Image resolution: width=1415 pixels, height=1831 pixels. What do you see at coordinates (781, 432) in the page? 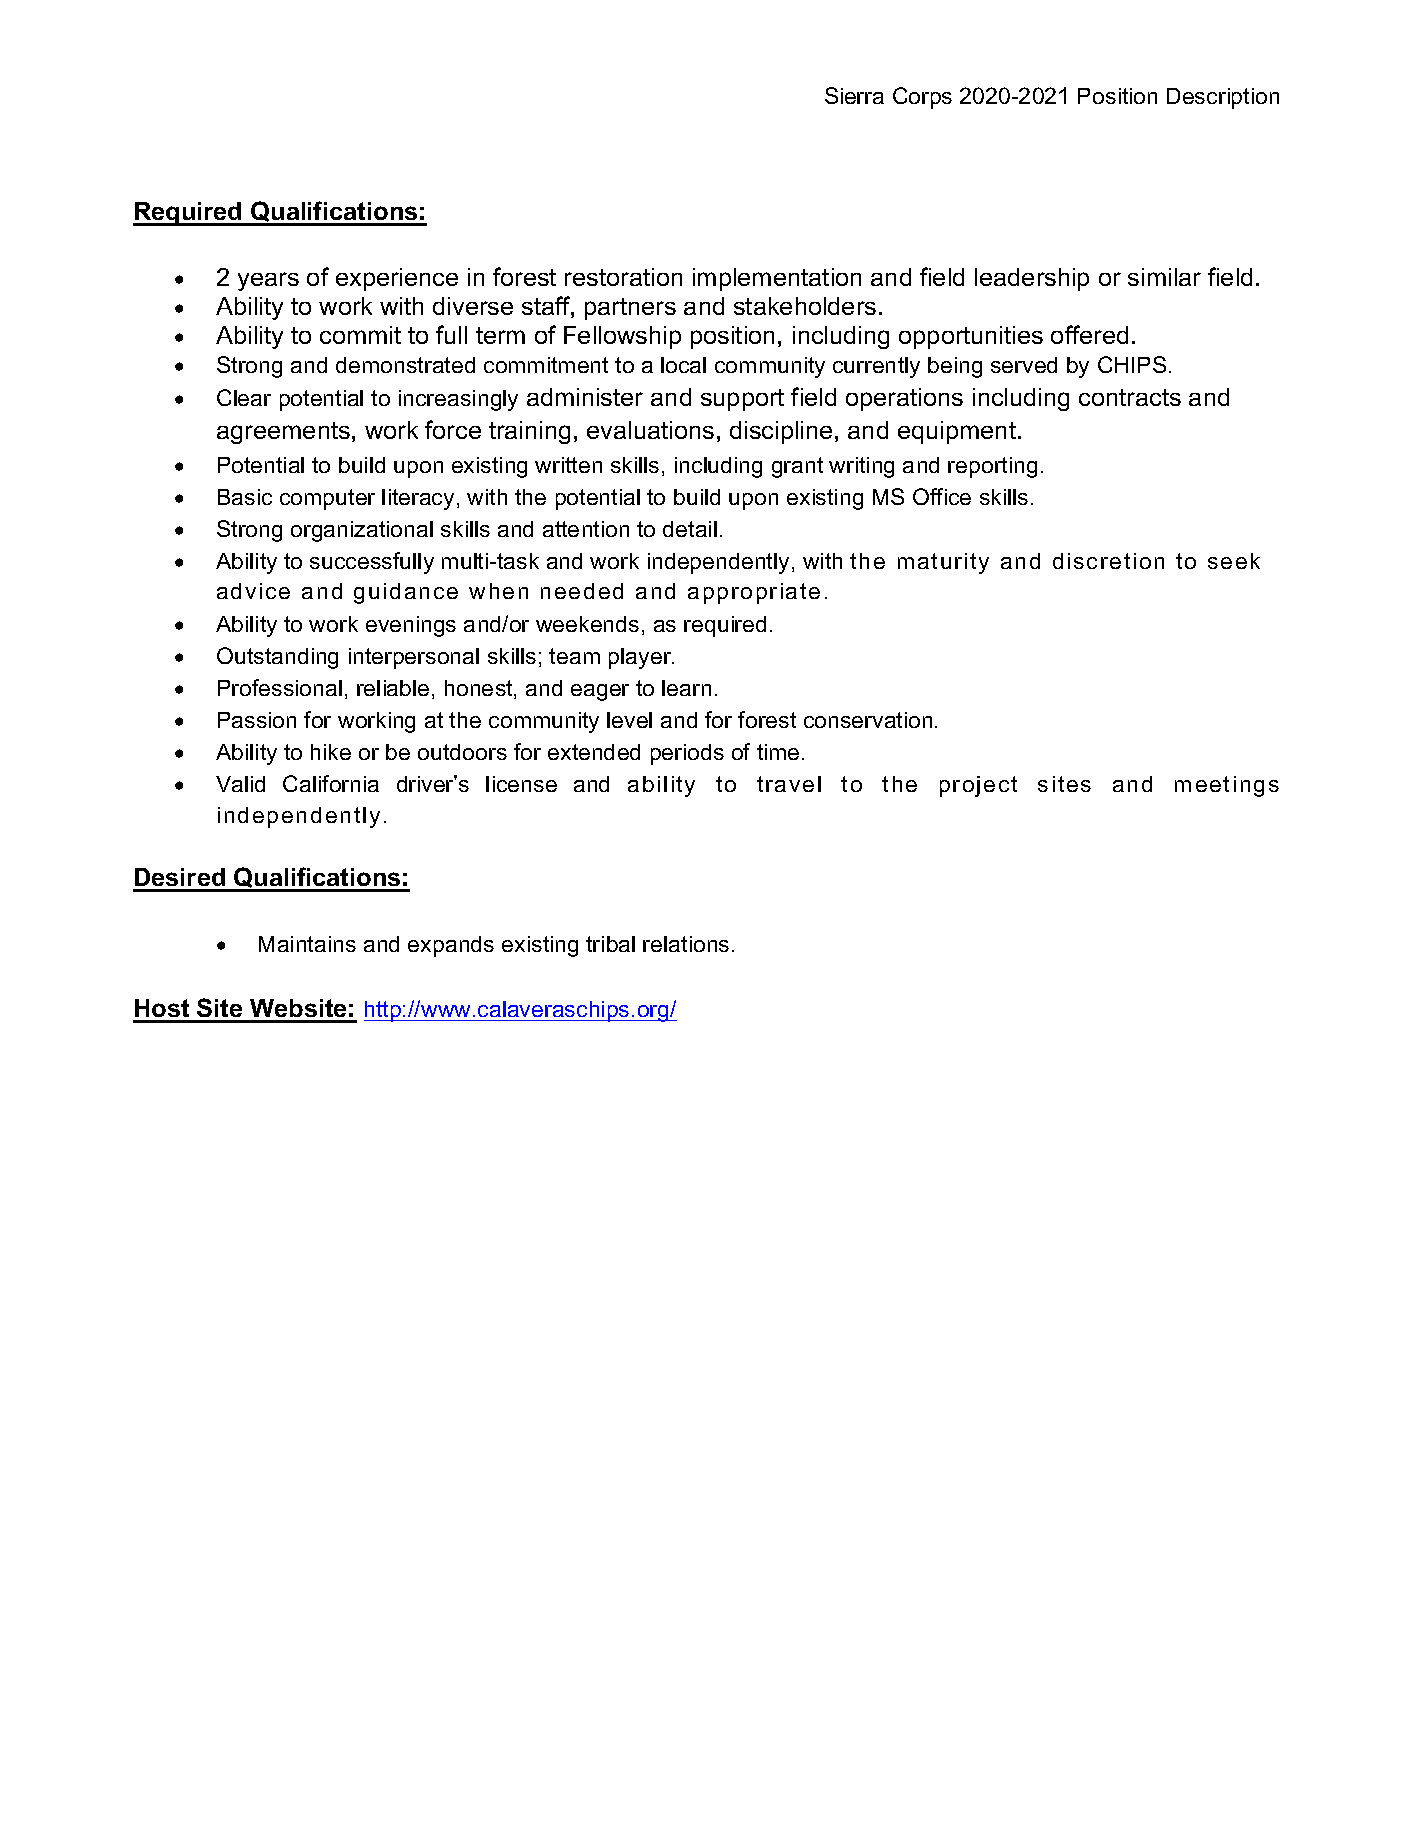
I see `discipline` at bounding box center [781, 432].
